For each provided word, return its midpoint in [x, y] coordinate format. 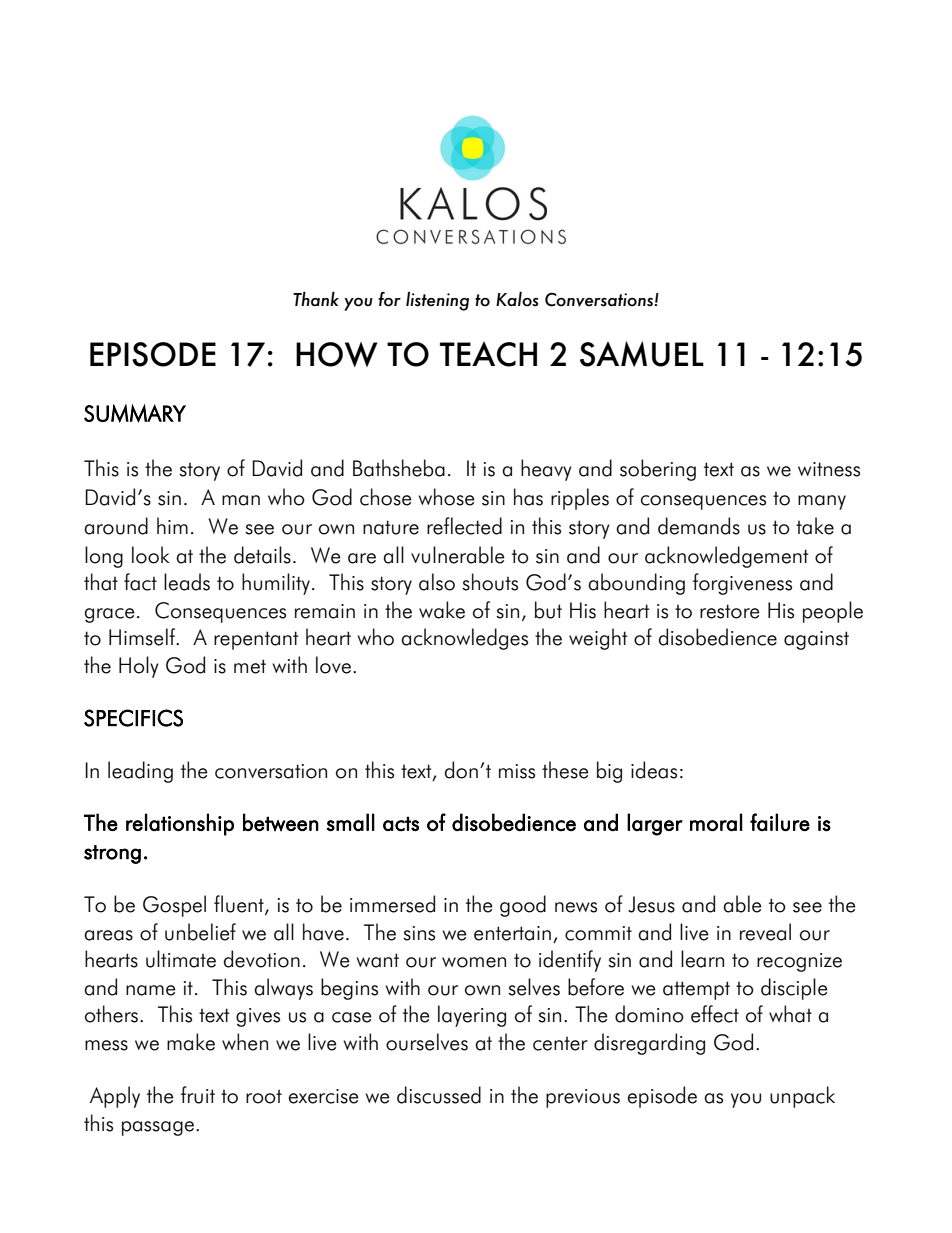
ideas [654, 770]
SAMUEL [642, 354]
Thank [316, 298]
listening [437, 301]
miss [517, 771]
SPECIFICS [133, 718]
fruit [198, 1095]
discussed [439, 1095]
